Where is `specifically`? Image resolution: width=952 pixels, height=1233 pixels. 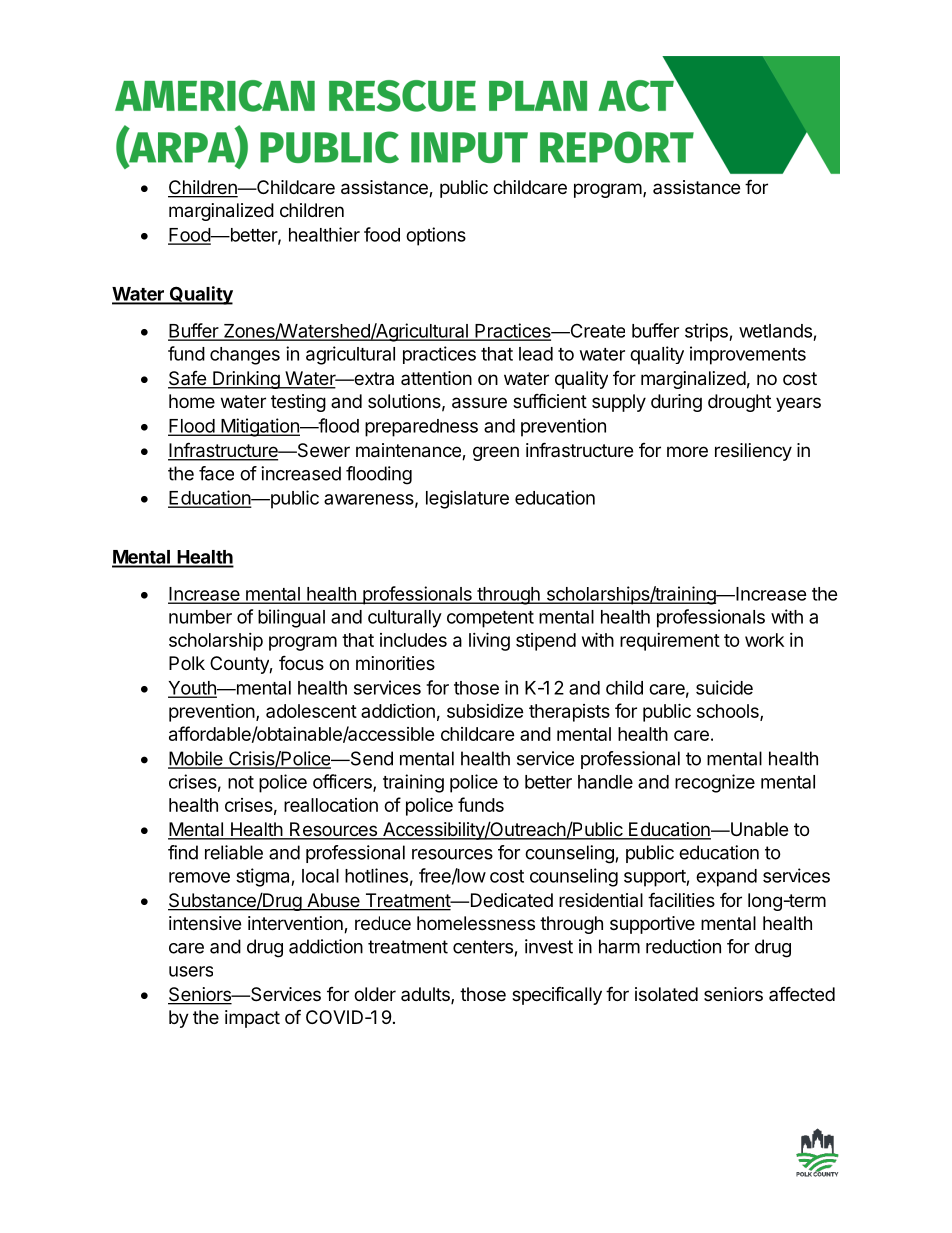
specifically is located at coordinates (557, 996).
